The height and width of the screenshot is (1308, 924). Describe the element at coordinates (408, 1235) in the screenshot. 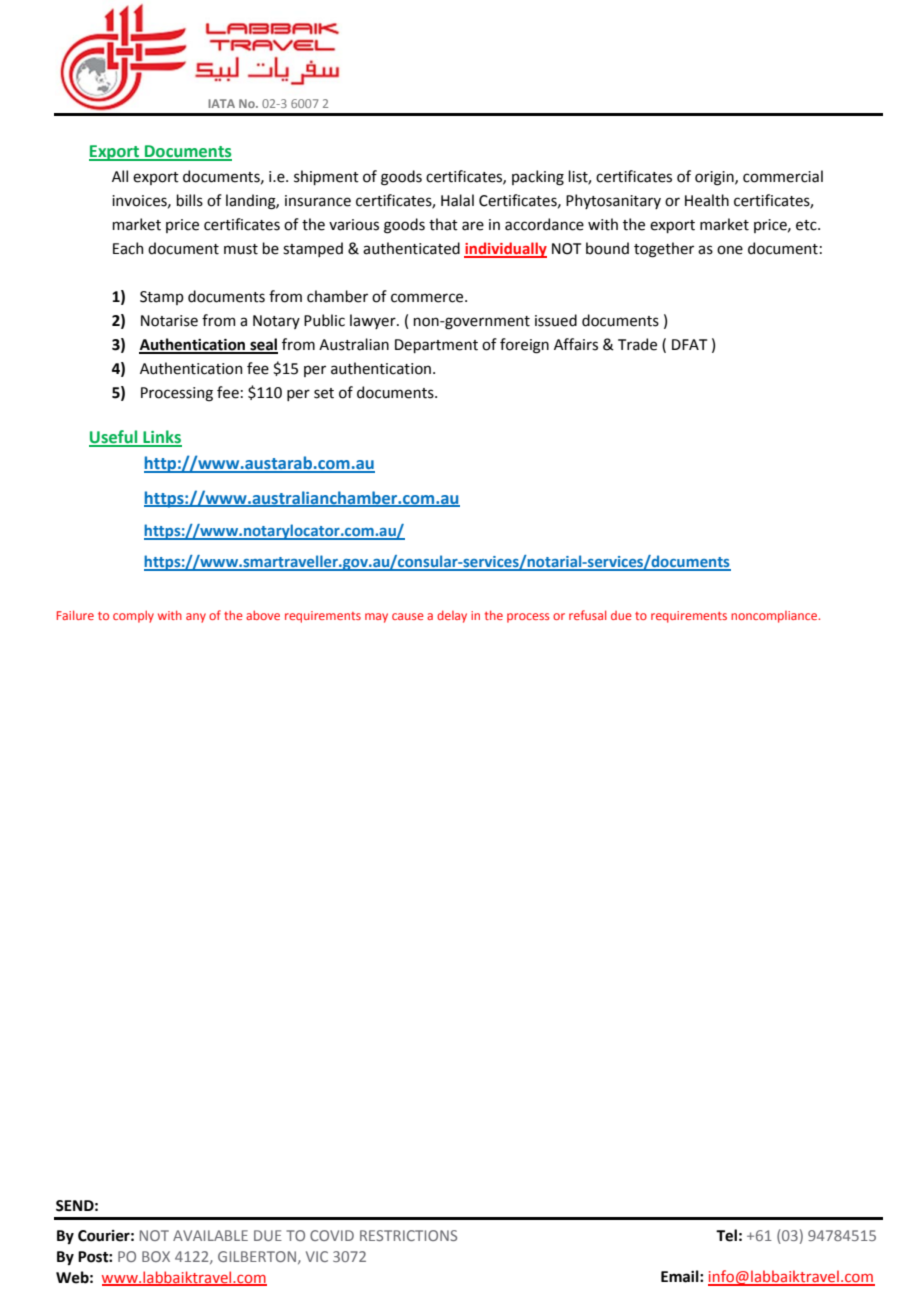

I see `RESTRICTIONS` at that location.
